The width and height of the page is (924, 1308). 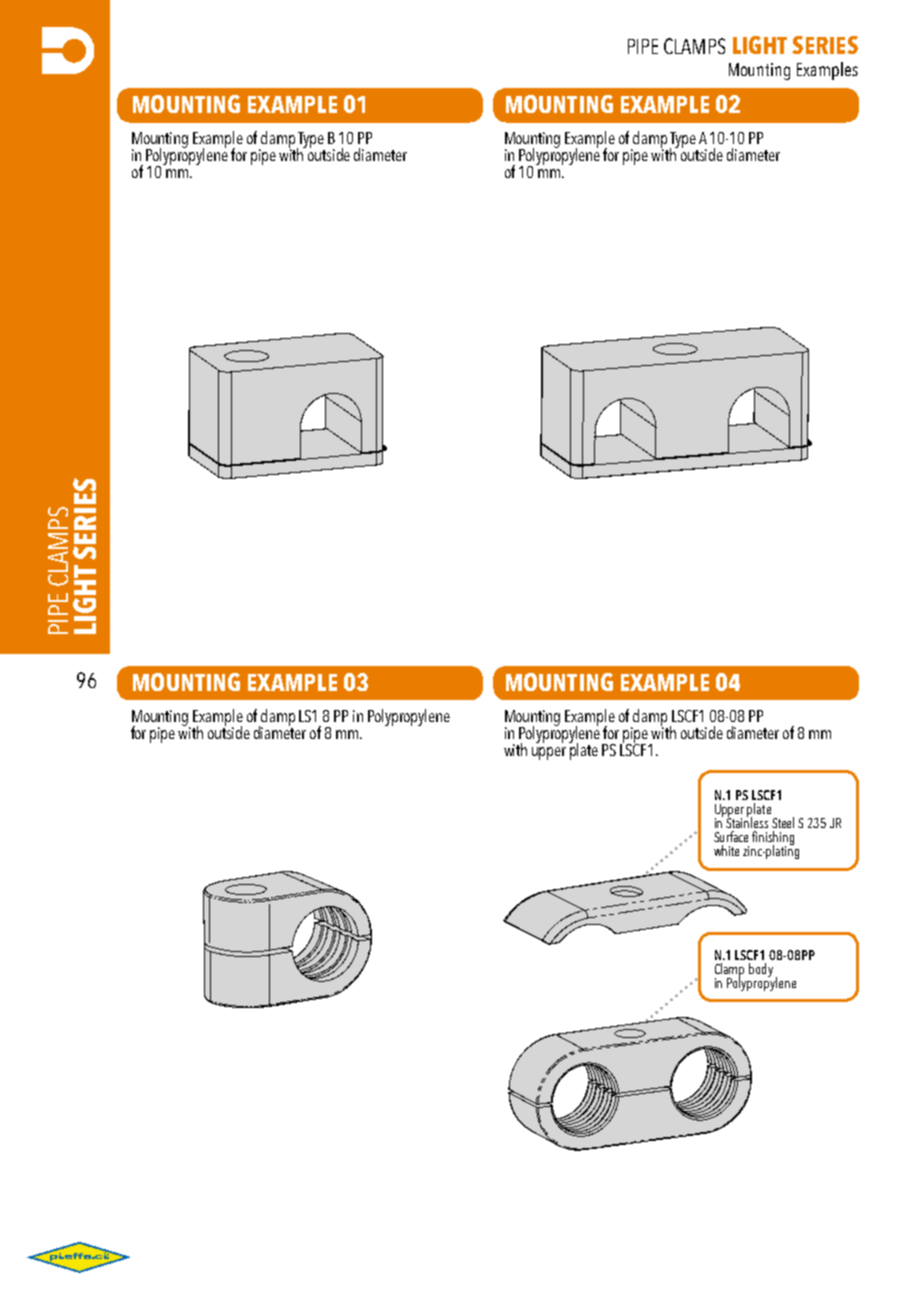 I want to click on finishing, so click(x=773, y=839).
